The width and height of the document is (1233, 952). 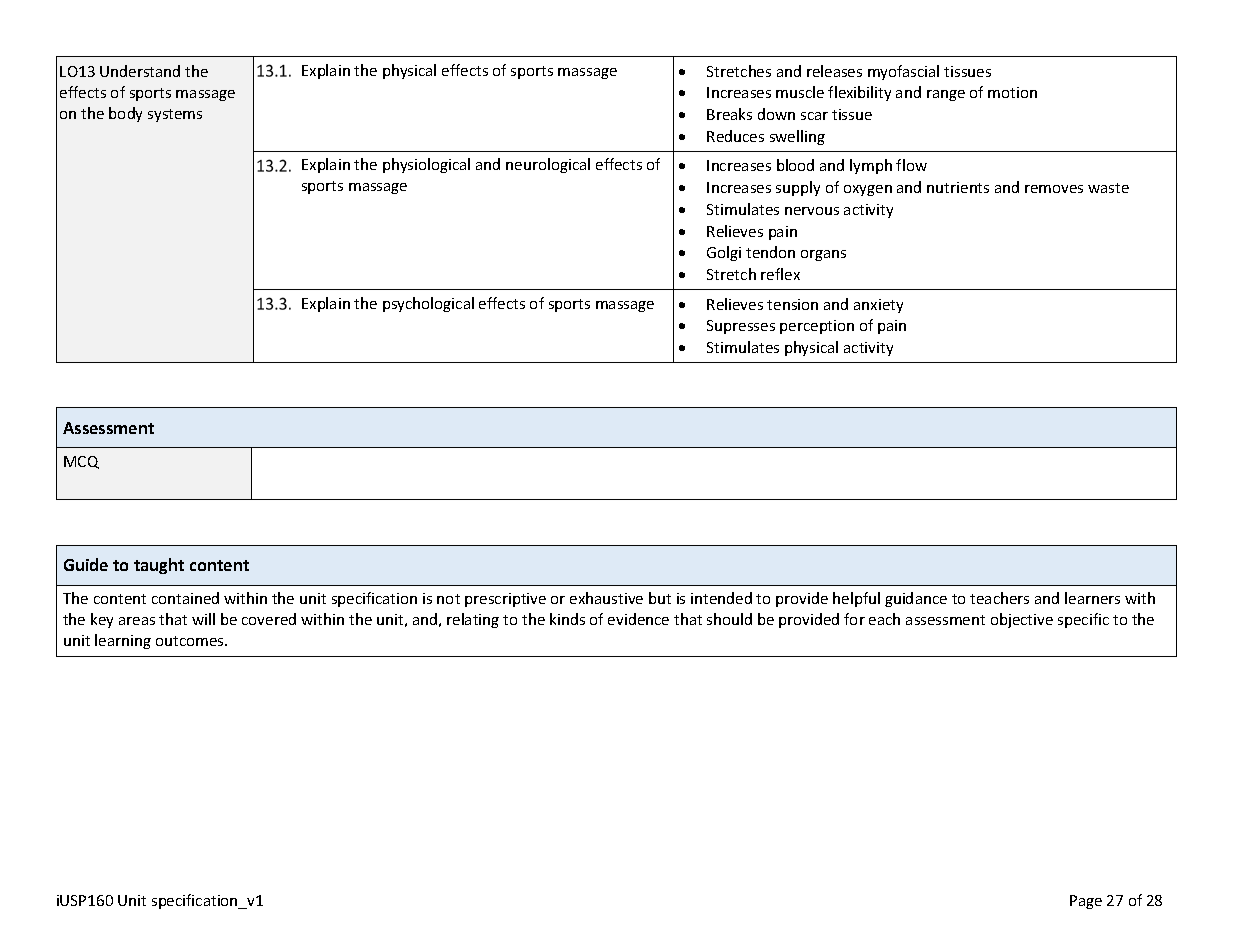 What do you see at coordinates (175, 115) in the document?
I see `systems` at bounding box center [175, 115].
